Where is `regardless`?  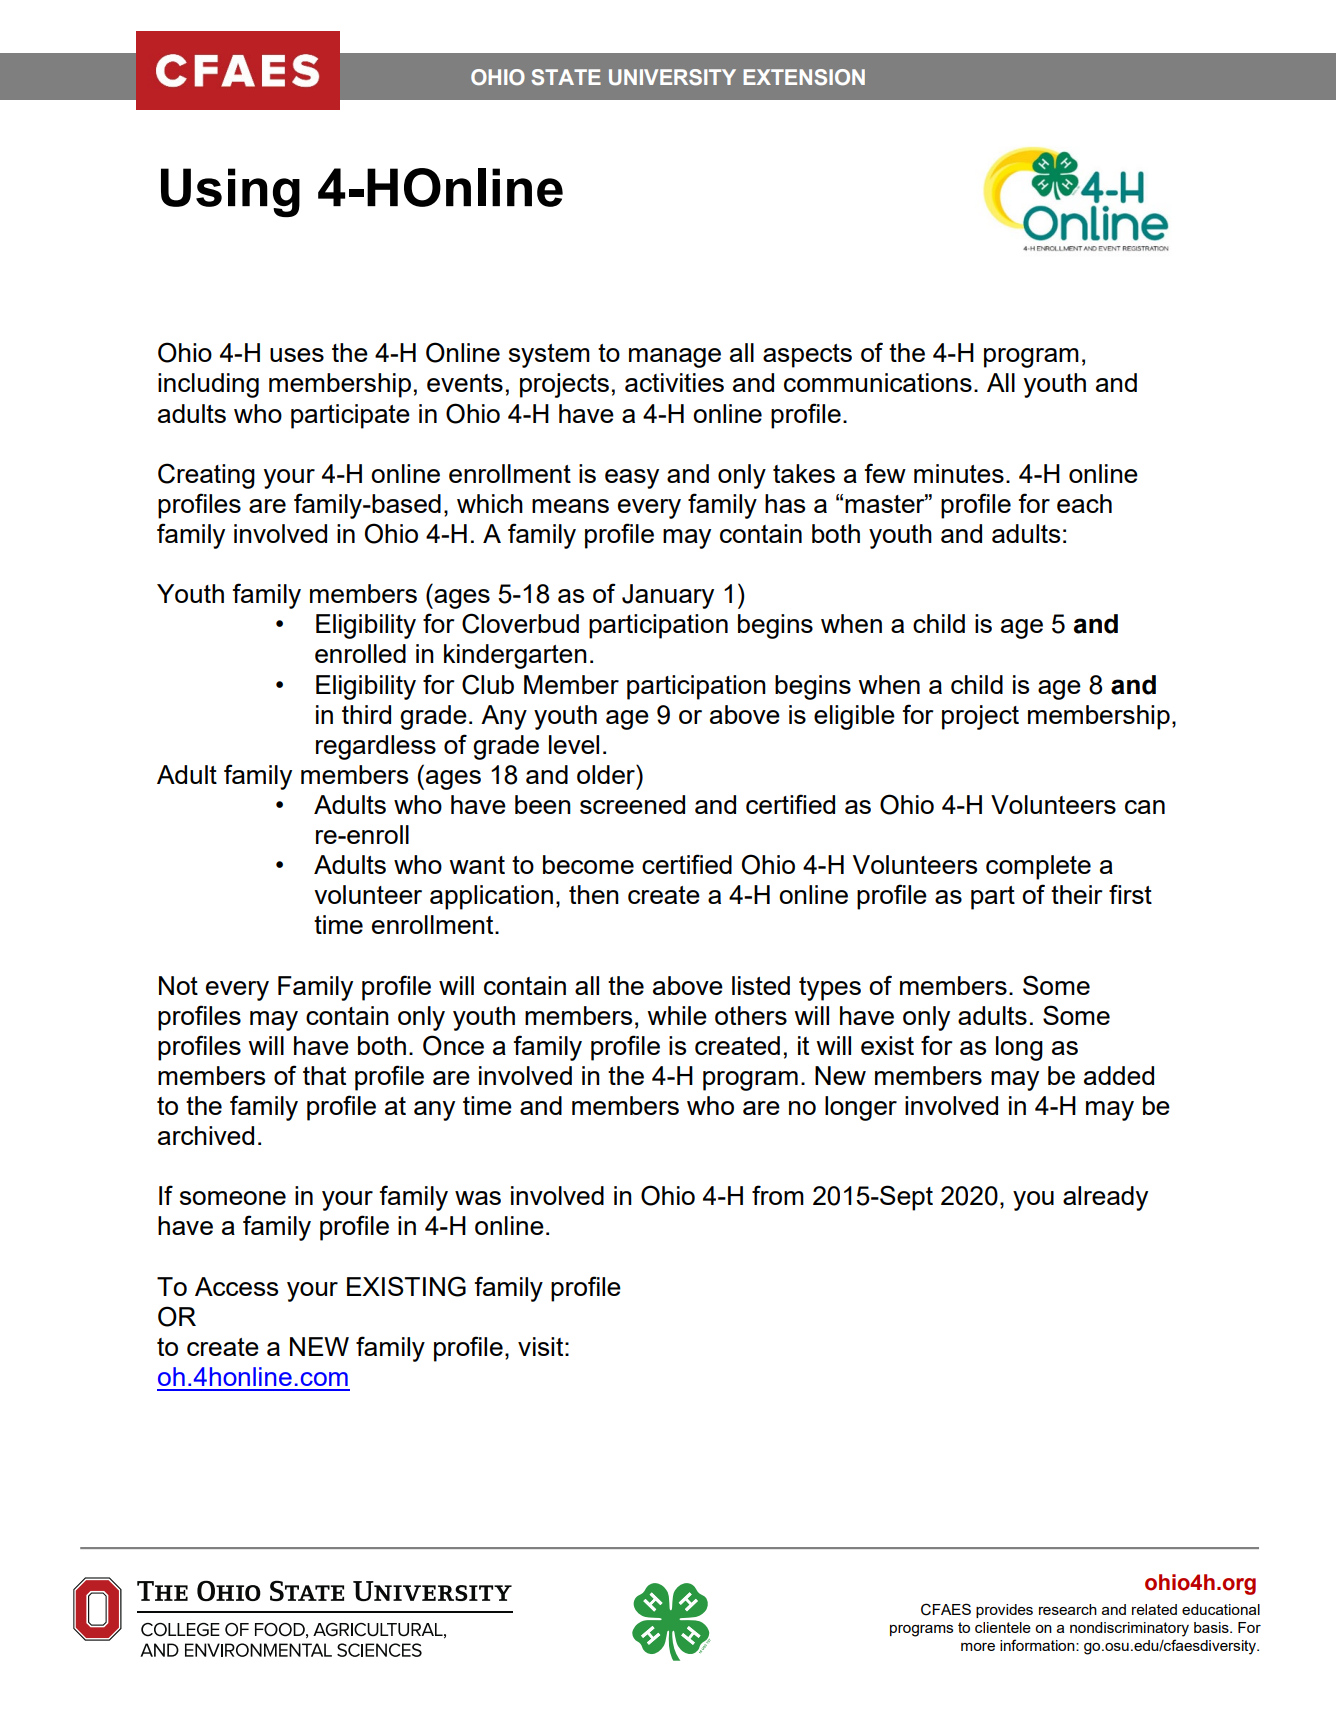
regardless is located at coordinates (376, 747).
